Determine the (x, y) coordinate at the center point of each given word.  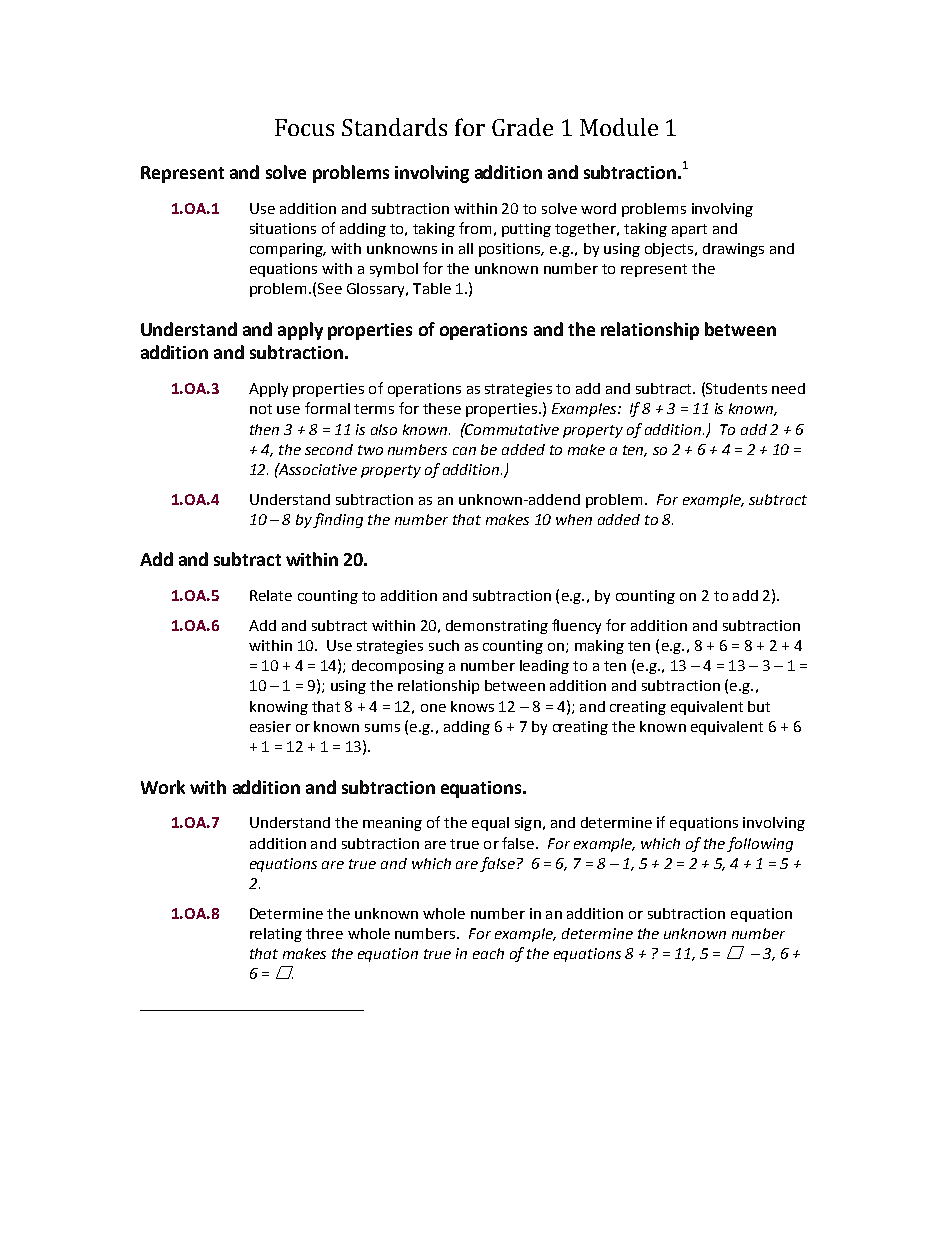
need (788, 388)
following (760, 844)
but (759, 706)
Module (619, 127)
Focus (304, 127)
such (444, 645)
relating (276, 935)
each (488, 953)
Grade (522, 127)
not (261, 409)
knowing (279, 708)
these (442, 408)
